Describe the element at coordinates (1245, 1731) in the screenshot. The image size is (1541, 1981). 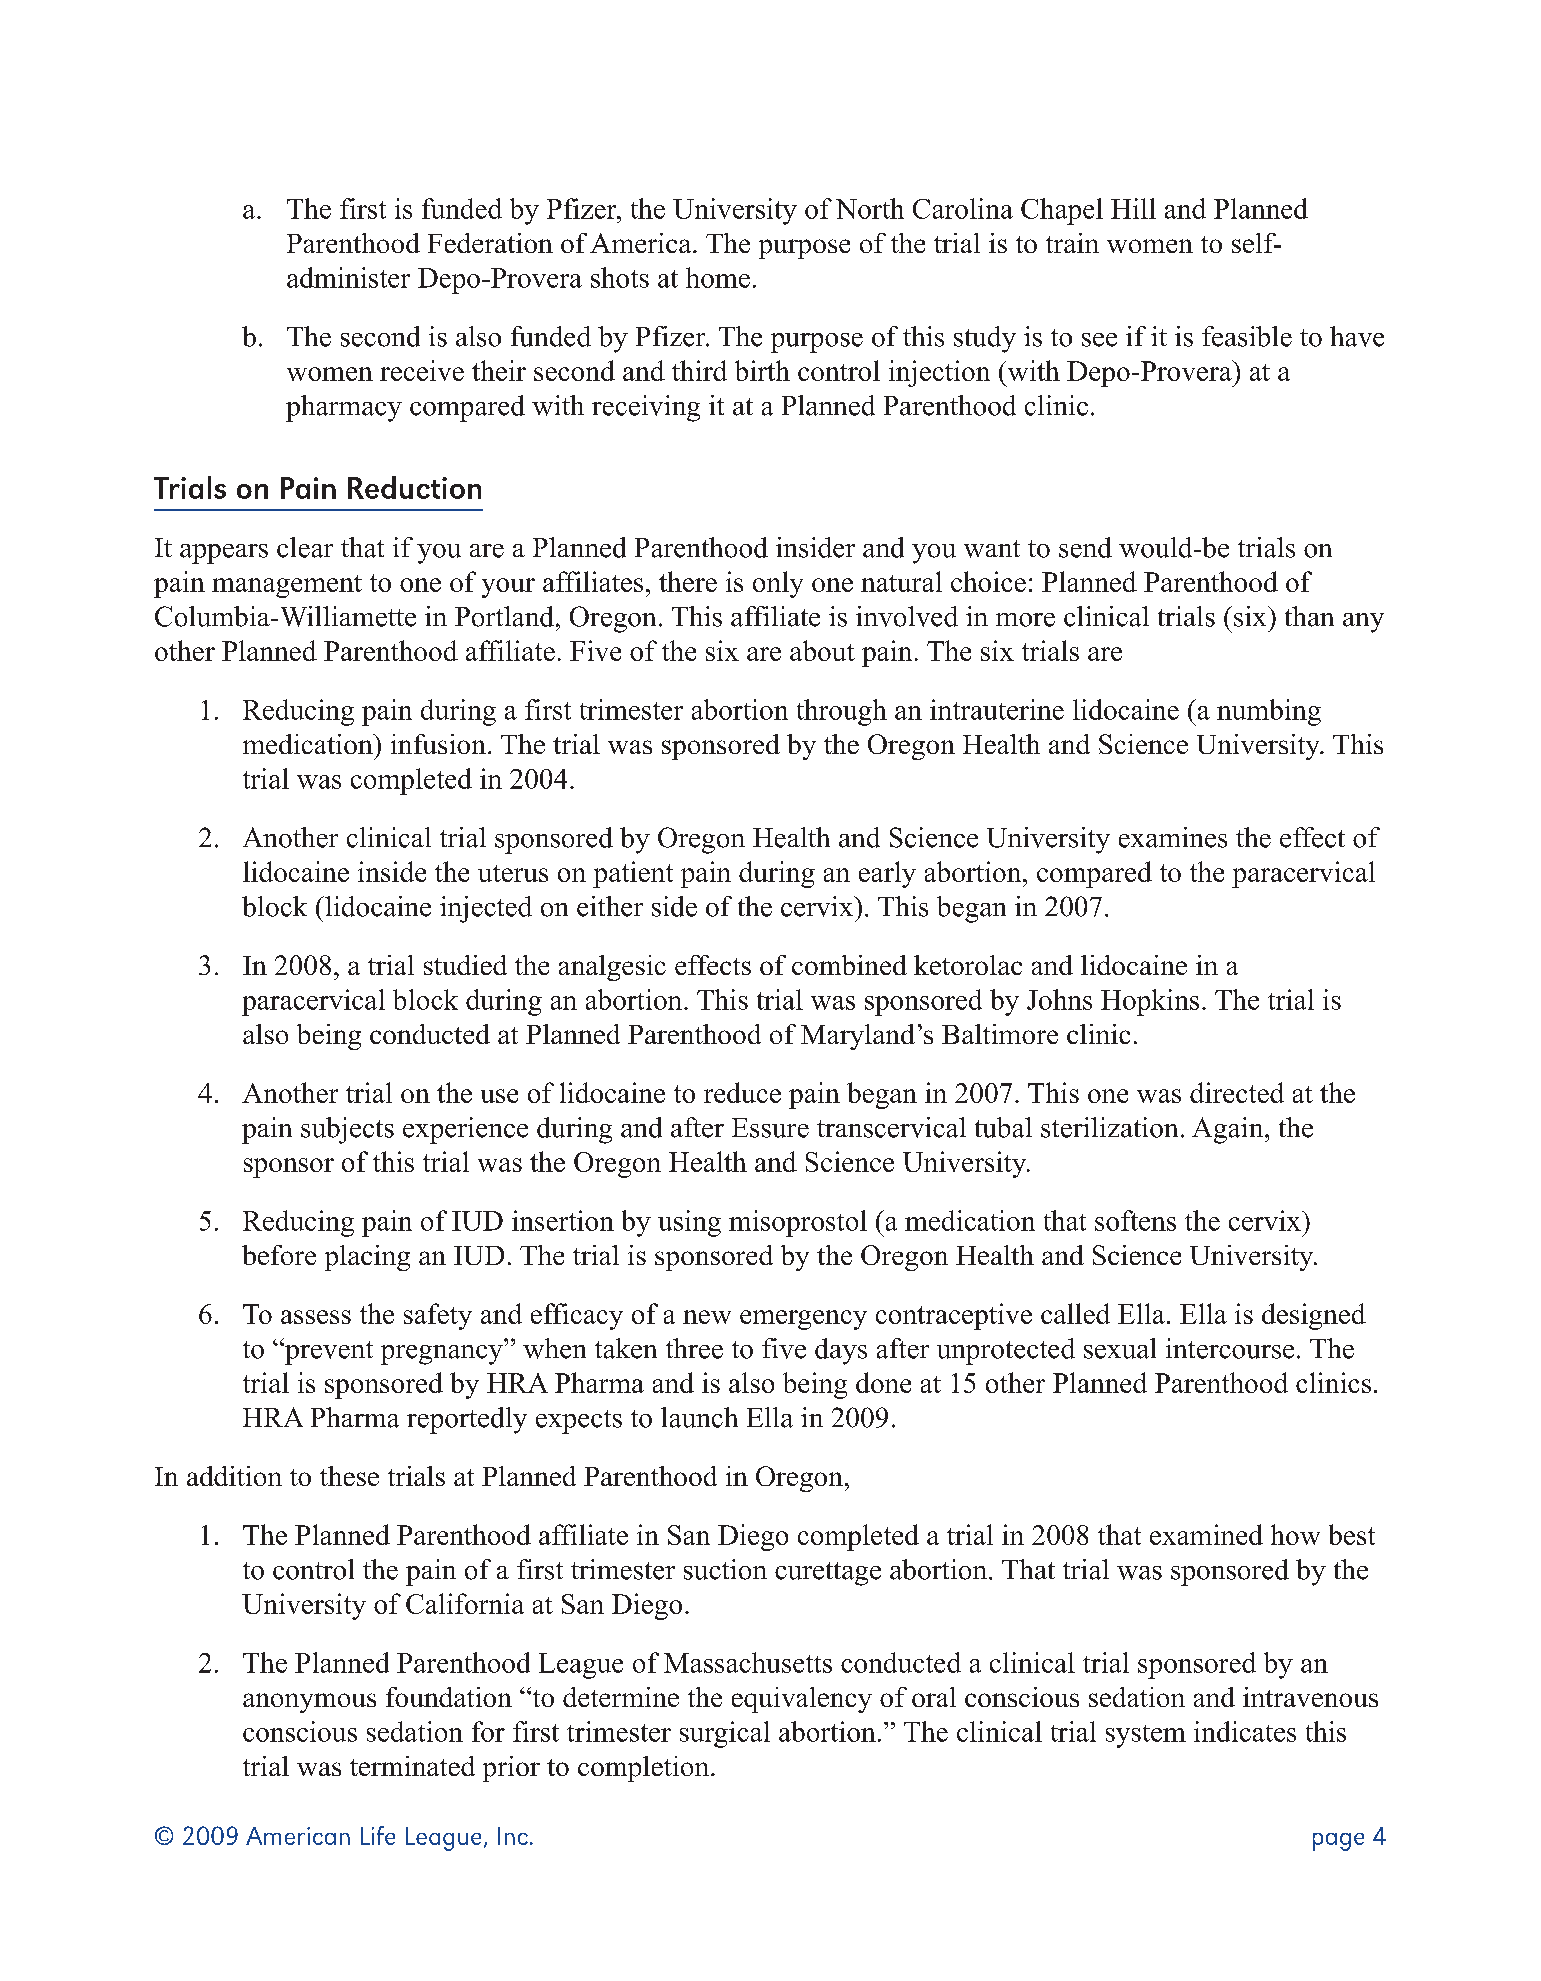
I see `indicates` at that location.
